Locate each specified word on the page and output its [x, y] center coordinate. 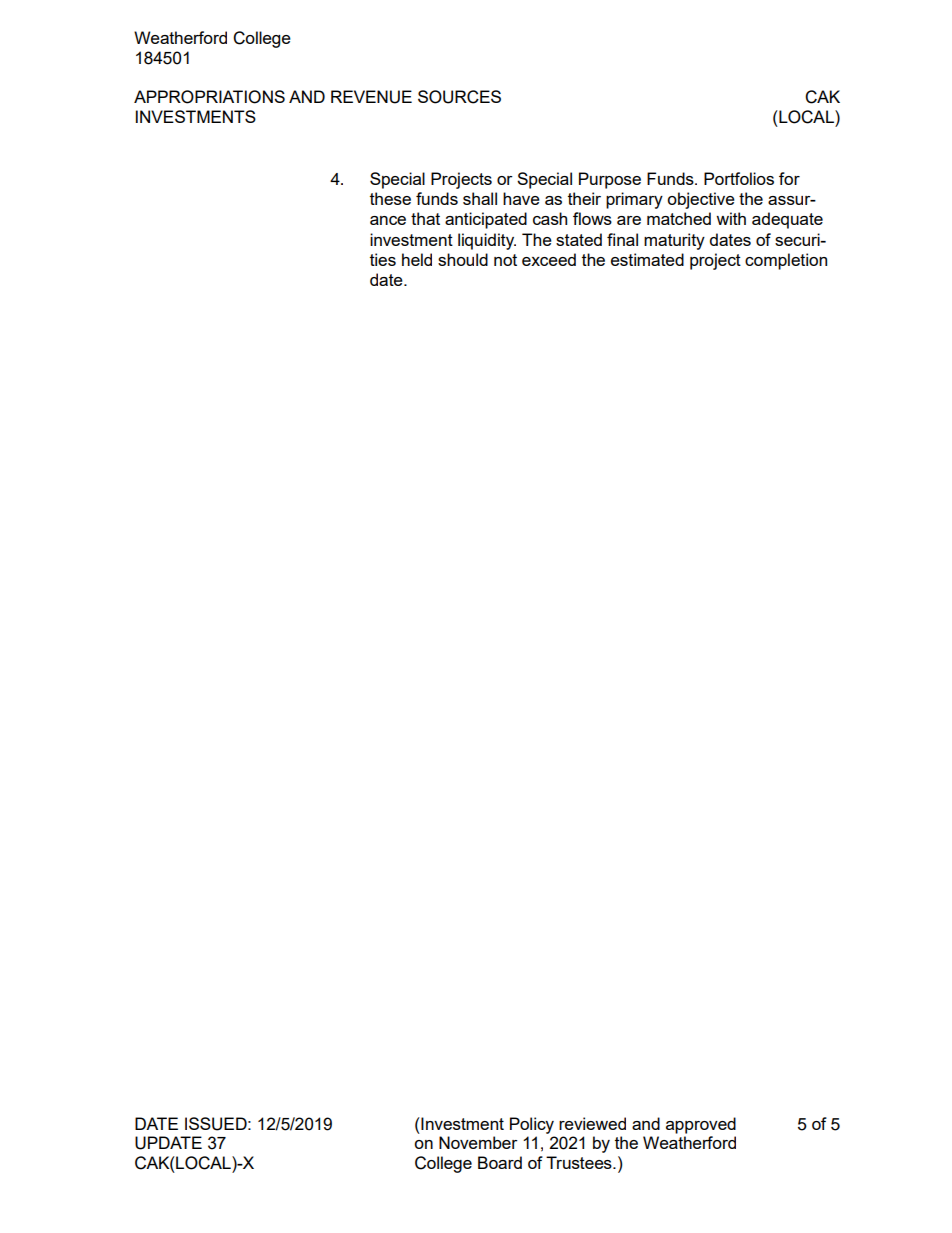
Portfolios [739, 178]
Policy [532, 1125]
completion [786, 261]
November [478, 1142]
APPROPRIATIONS [209, 97]
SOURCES [459, 97]
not [505, 260]
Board [500, 1162]
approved [701, 1125]
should [463, 259]
